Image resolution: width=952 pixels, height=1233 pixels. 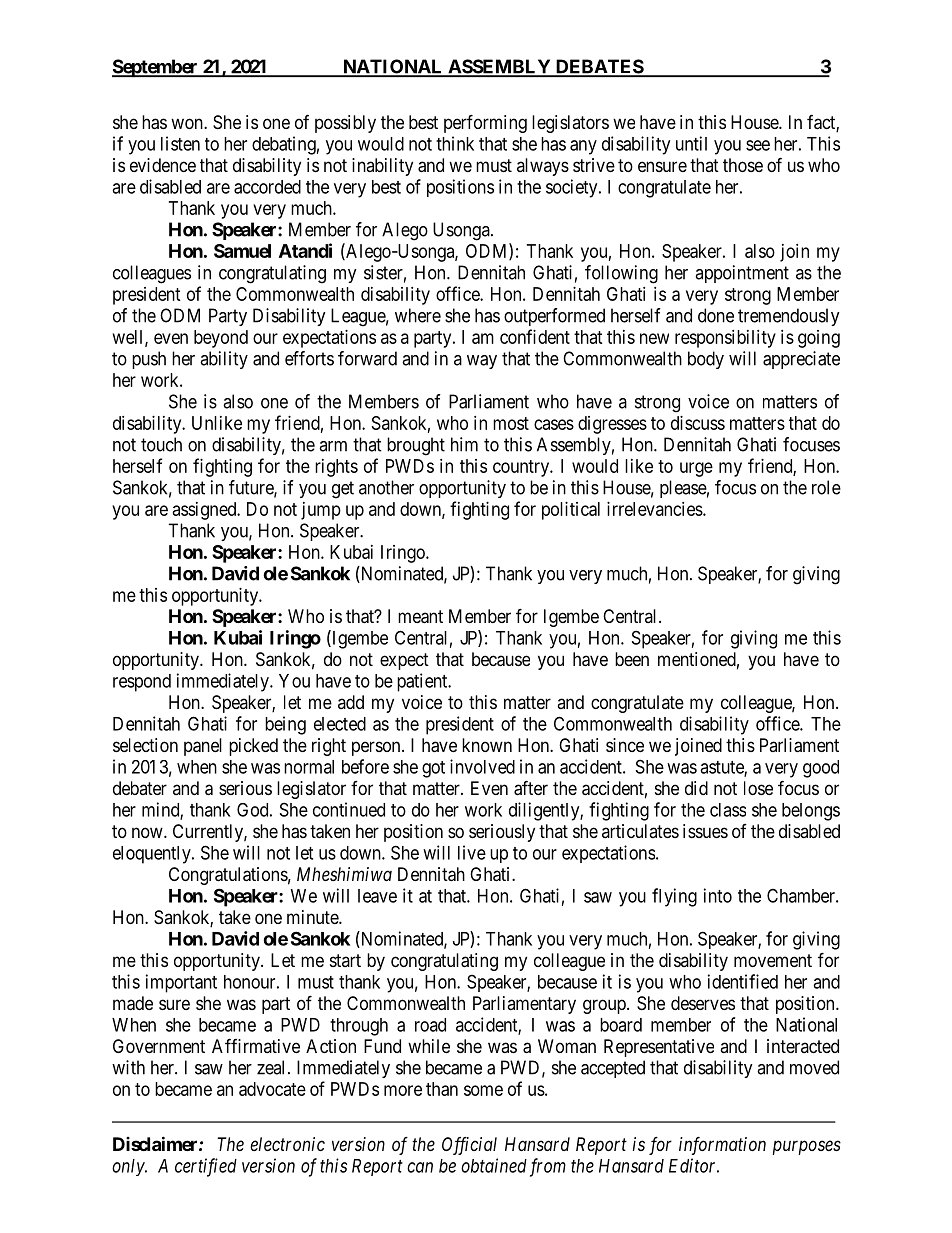 I want to click on panel, so click(x=203, y=747).
